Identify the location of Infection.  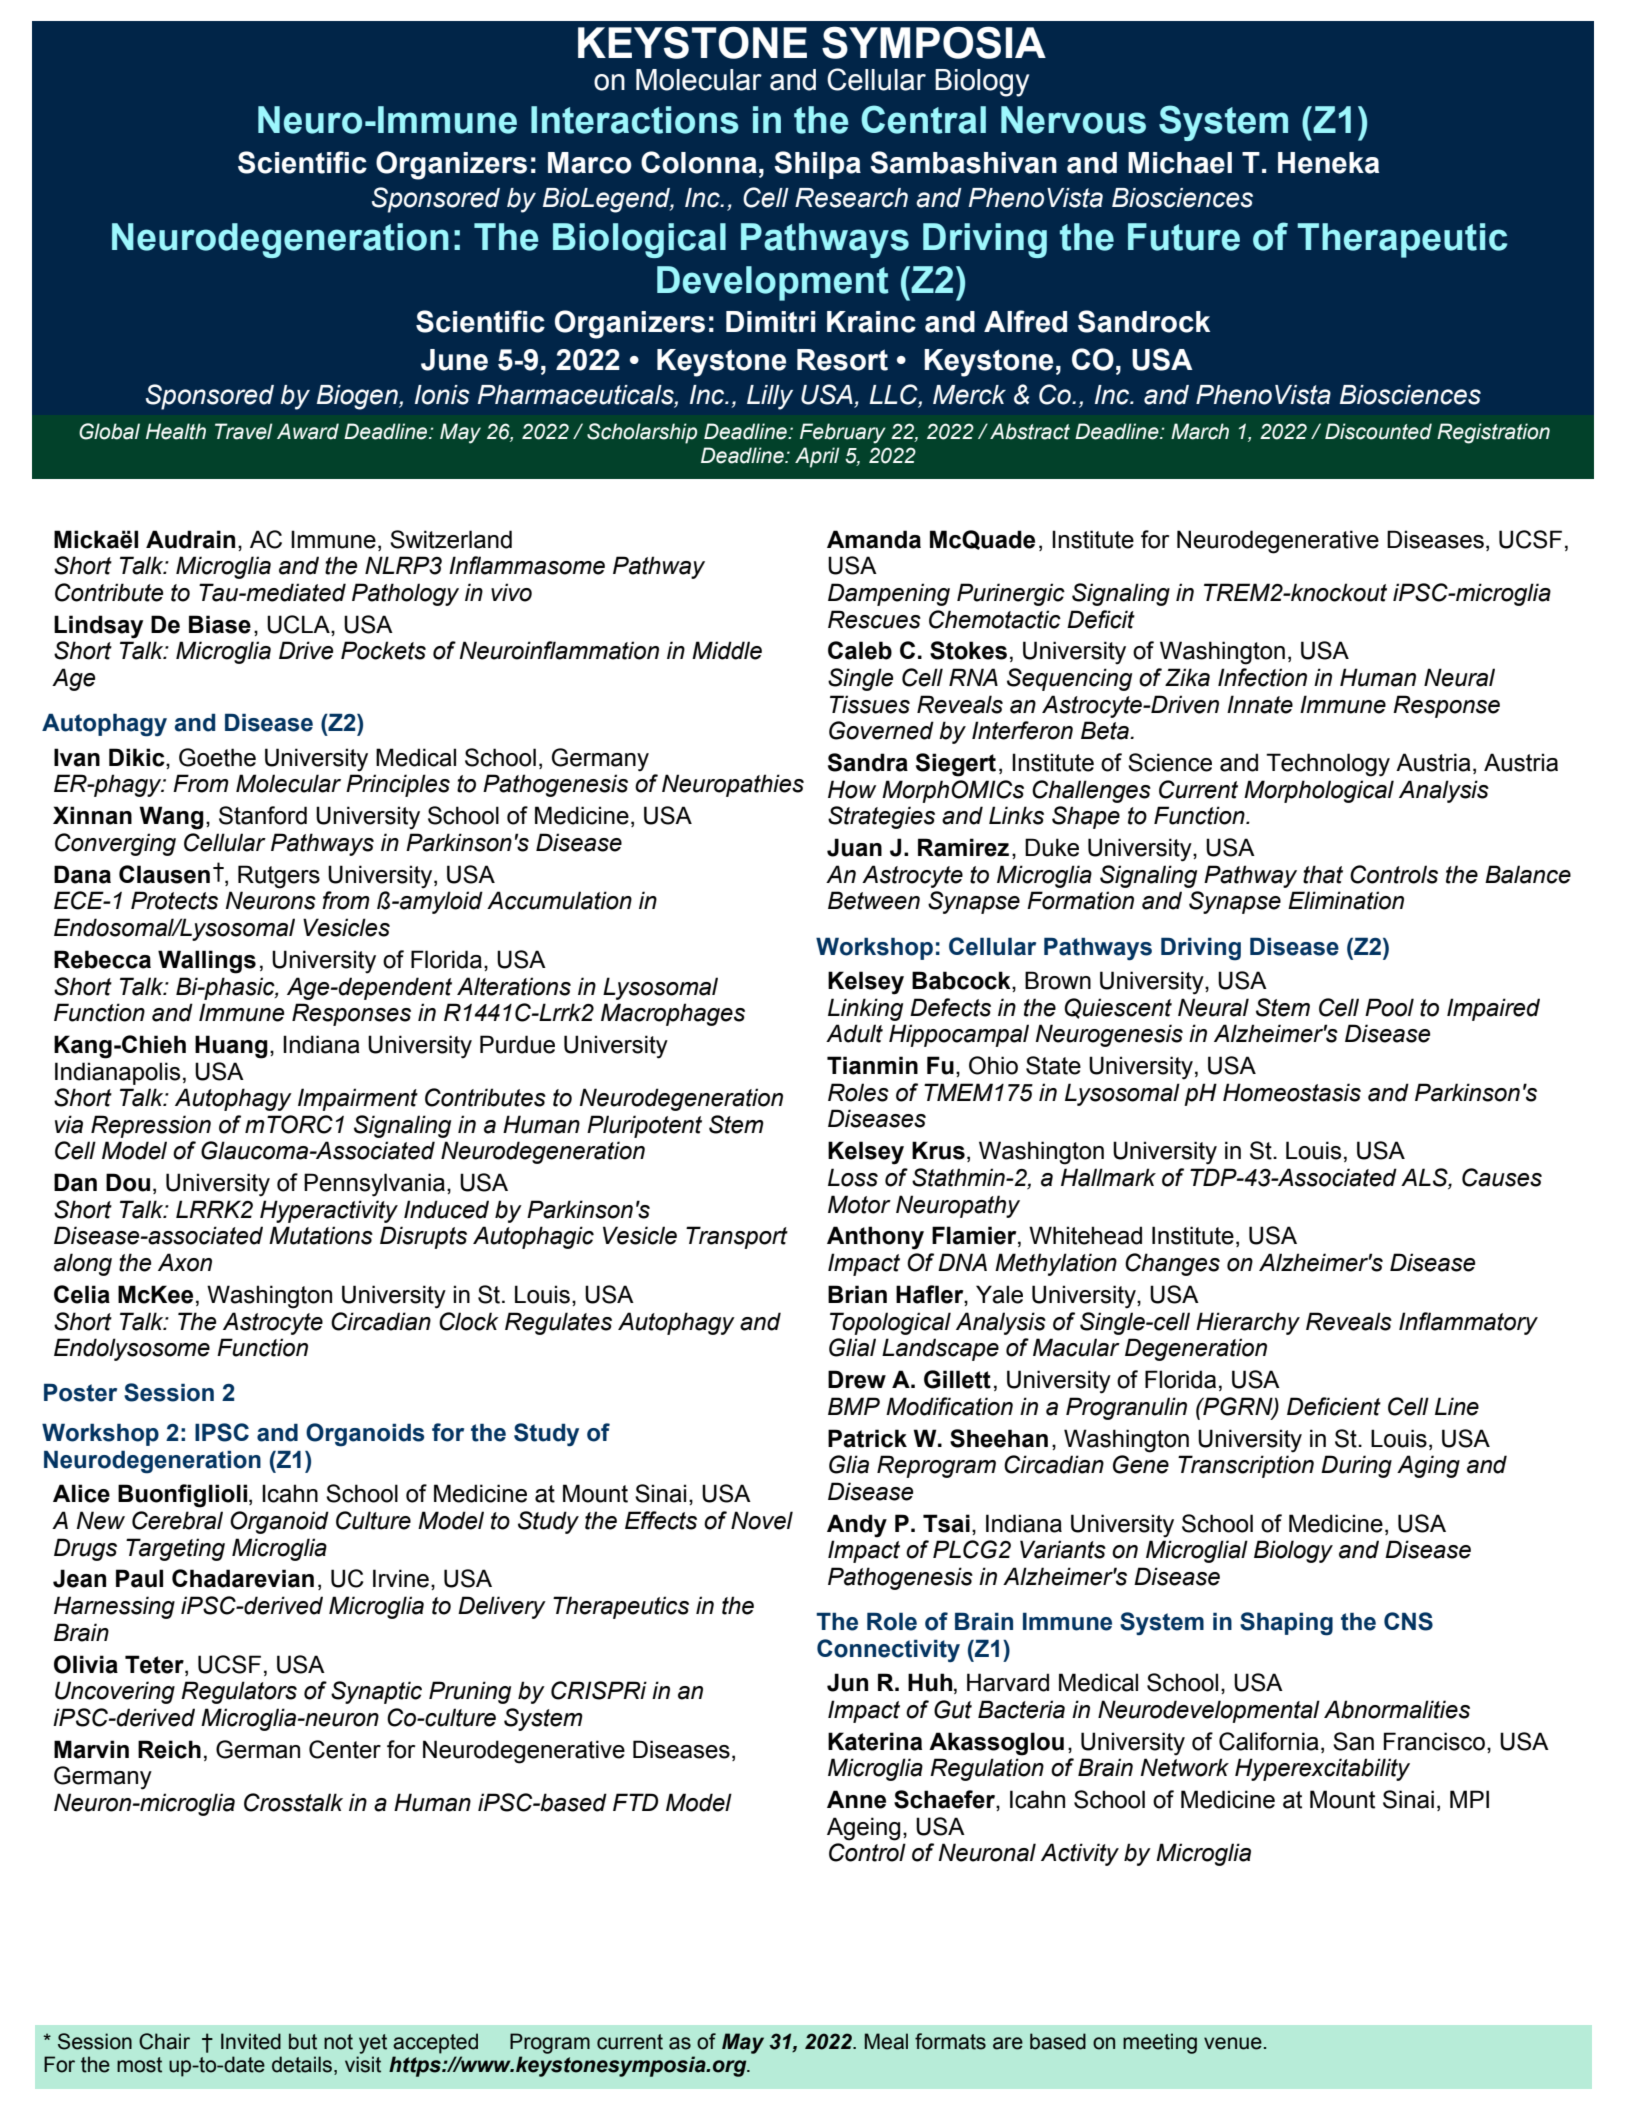
(1262, 677).
